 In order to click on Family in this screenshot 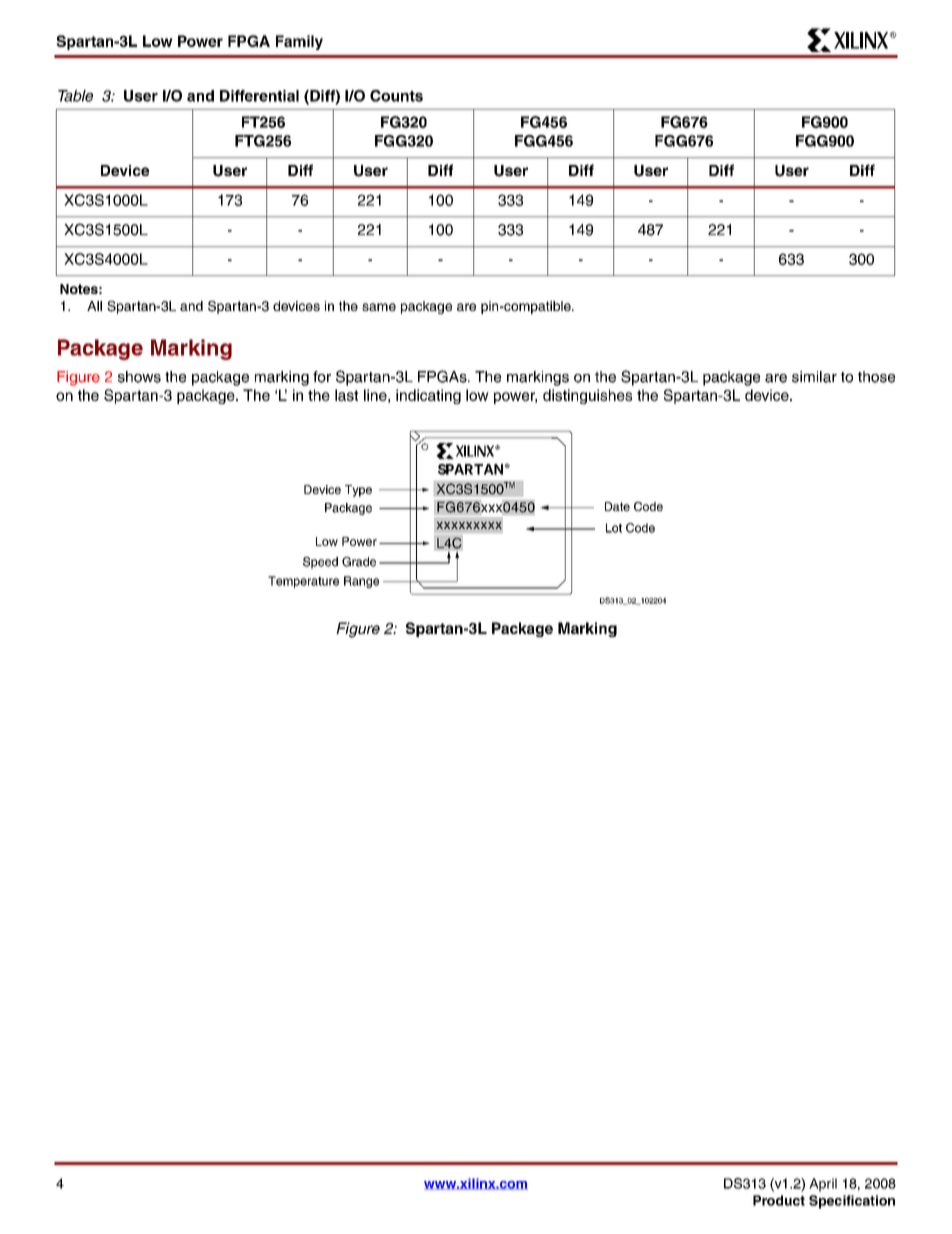, I will do `click(299, 42)`.
